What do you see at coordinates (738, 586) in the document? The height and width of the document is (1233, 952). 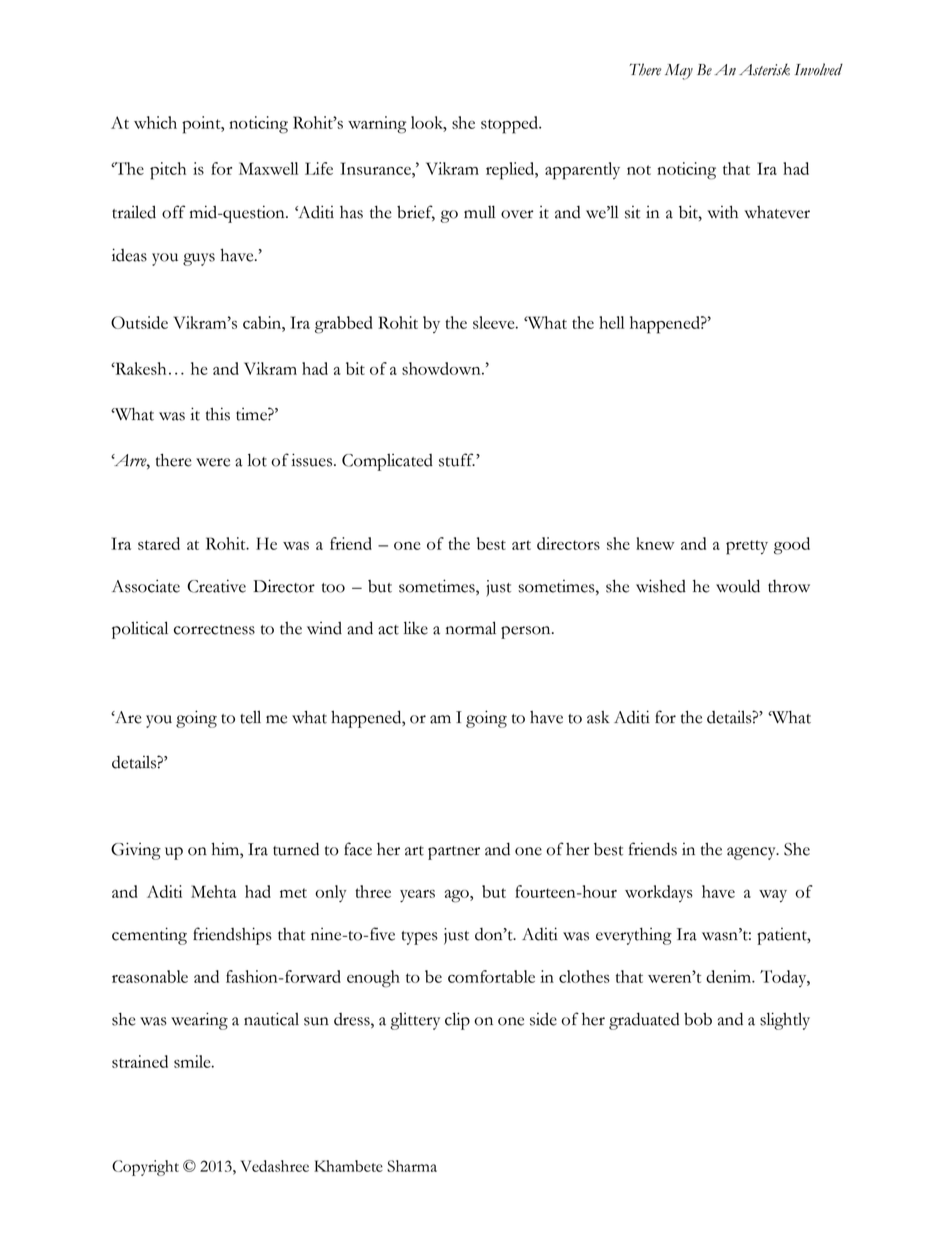 I see `would` at bounding box center [738, 586].
